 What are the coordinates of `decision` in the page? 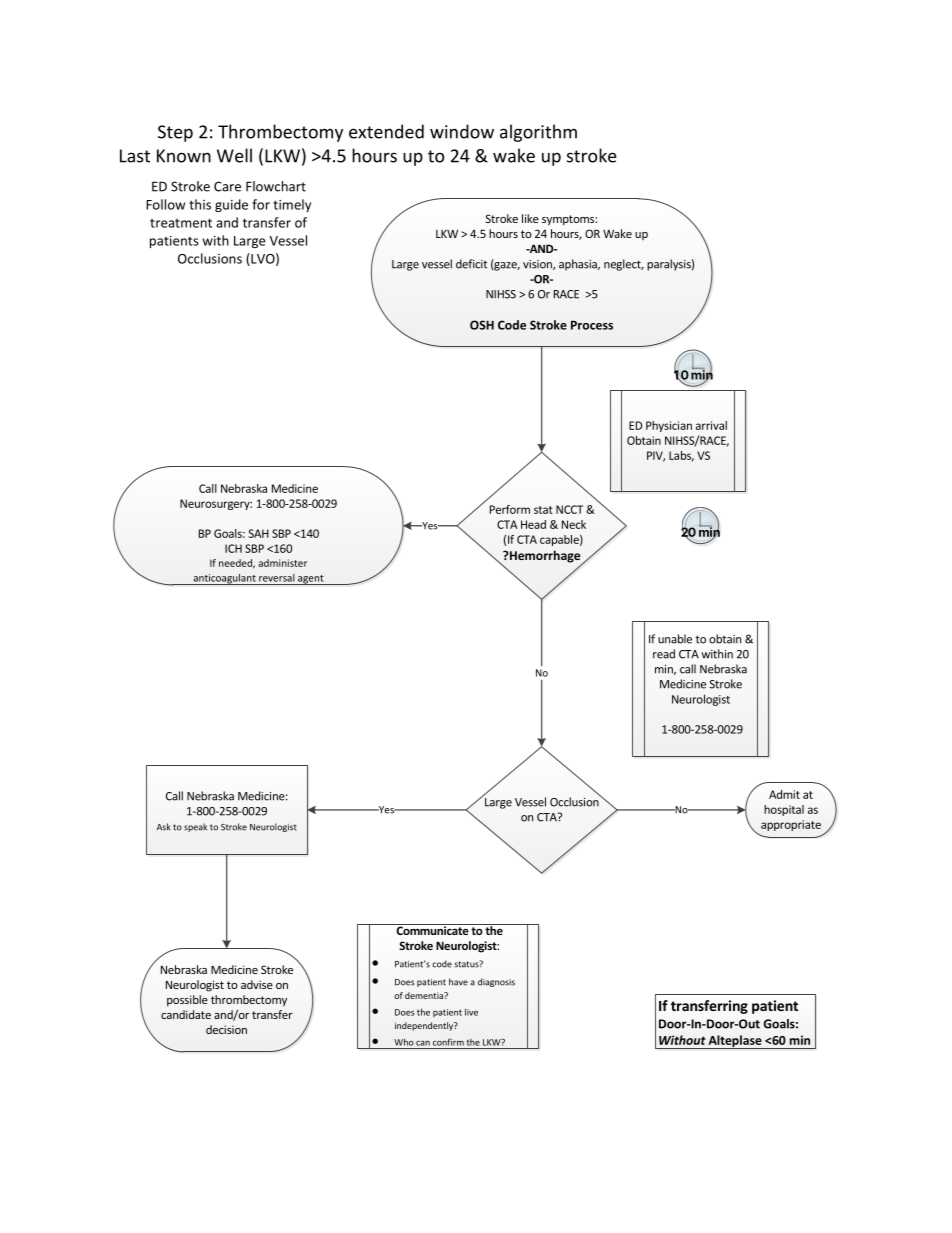 It's located at (226, 1029).
